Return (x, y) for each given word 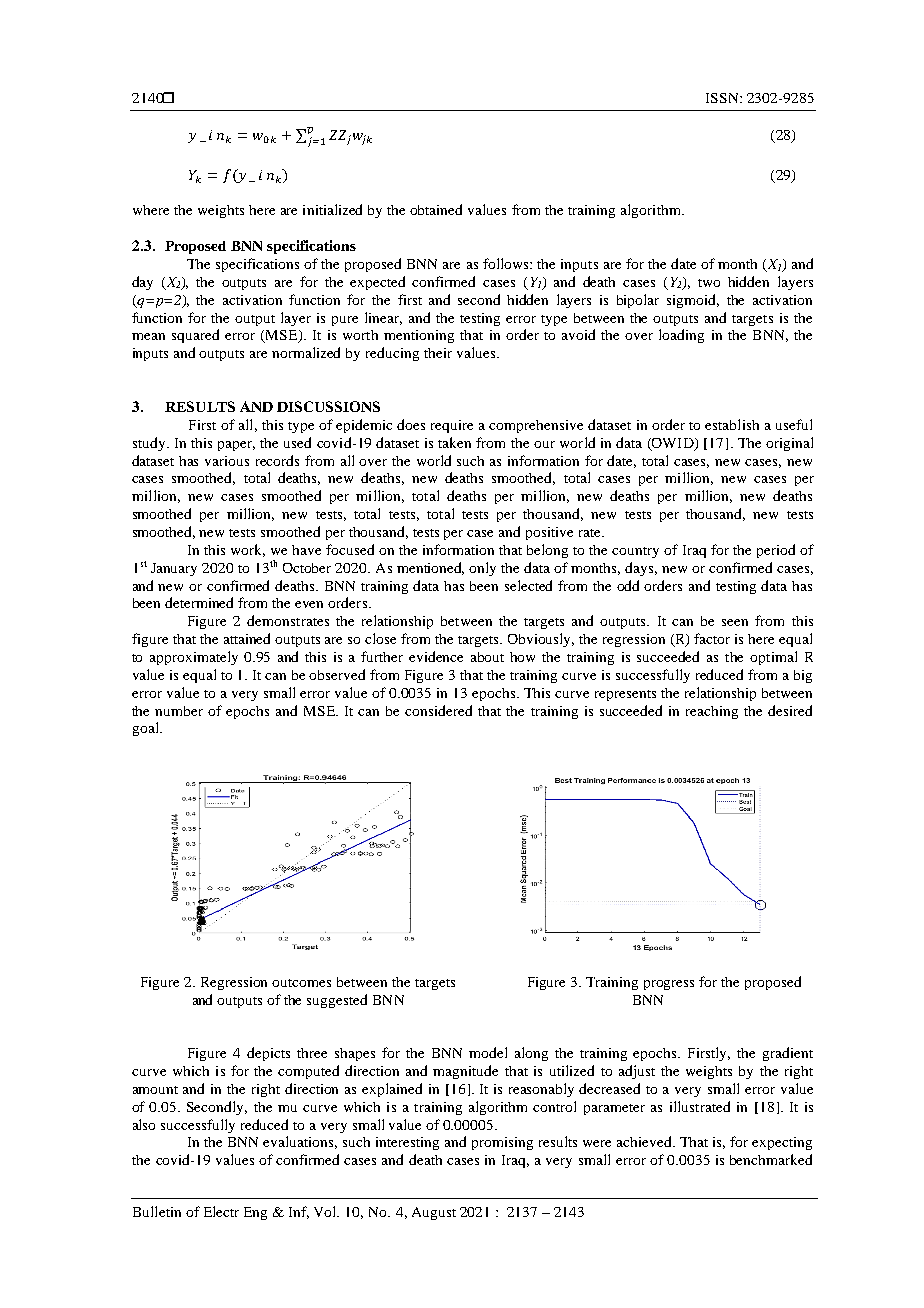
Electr (221, 1211)
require (452, 426)
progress (669, 985)
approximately (194, 658)
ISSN (723, 98)
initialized (332, 209)
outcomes (301, 983)
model (488, 1052)
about (487, 657)
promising (502, 1143)
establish (732, 424)
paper (236, 446)
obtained (436, 209)
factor (712, 638)
